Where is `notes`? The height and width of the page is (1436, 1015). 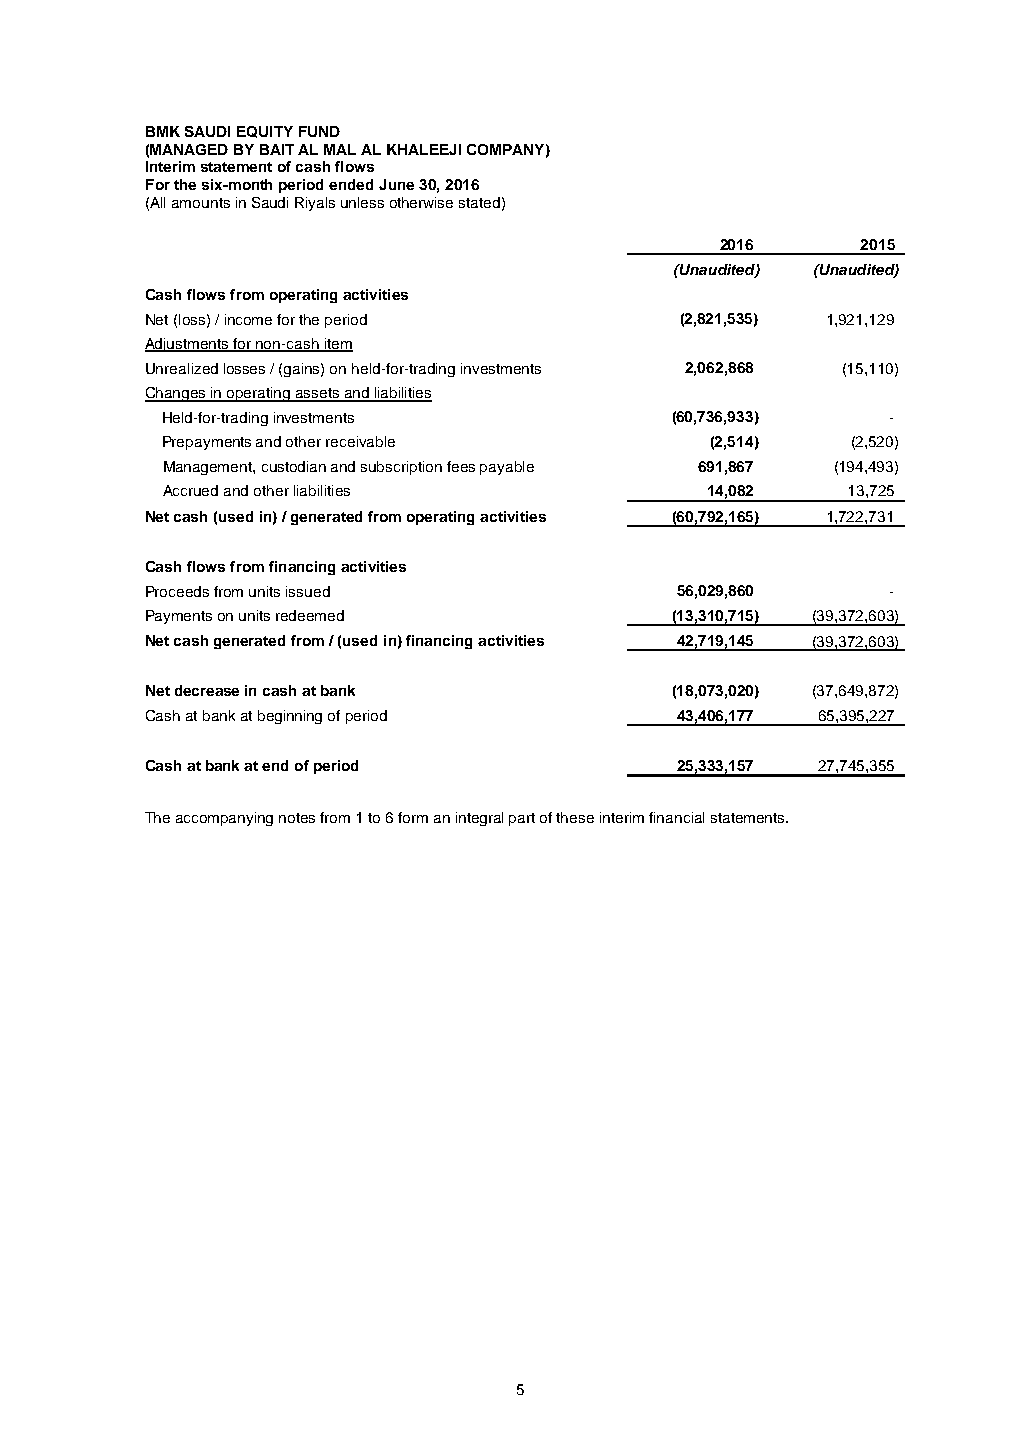 notes is located at coordinates (297, 818).
